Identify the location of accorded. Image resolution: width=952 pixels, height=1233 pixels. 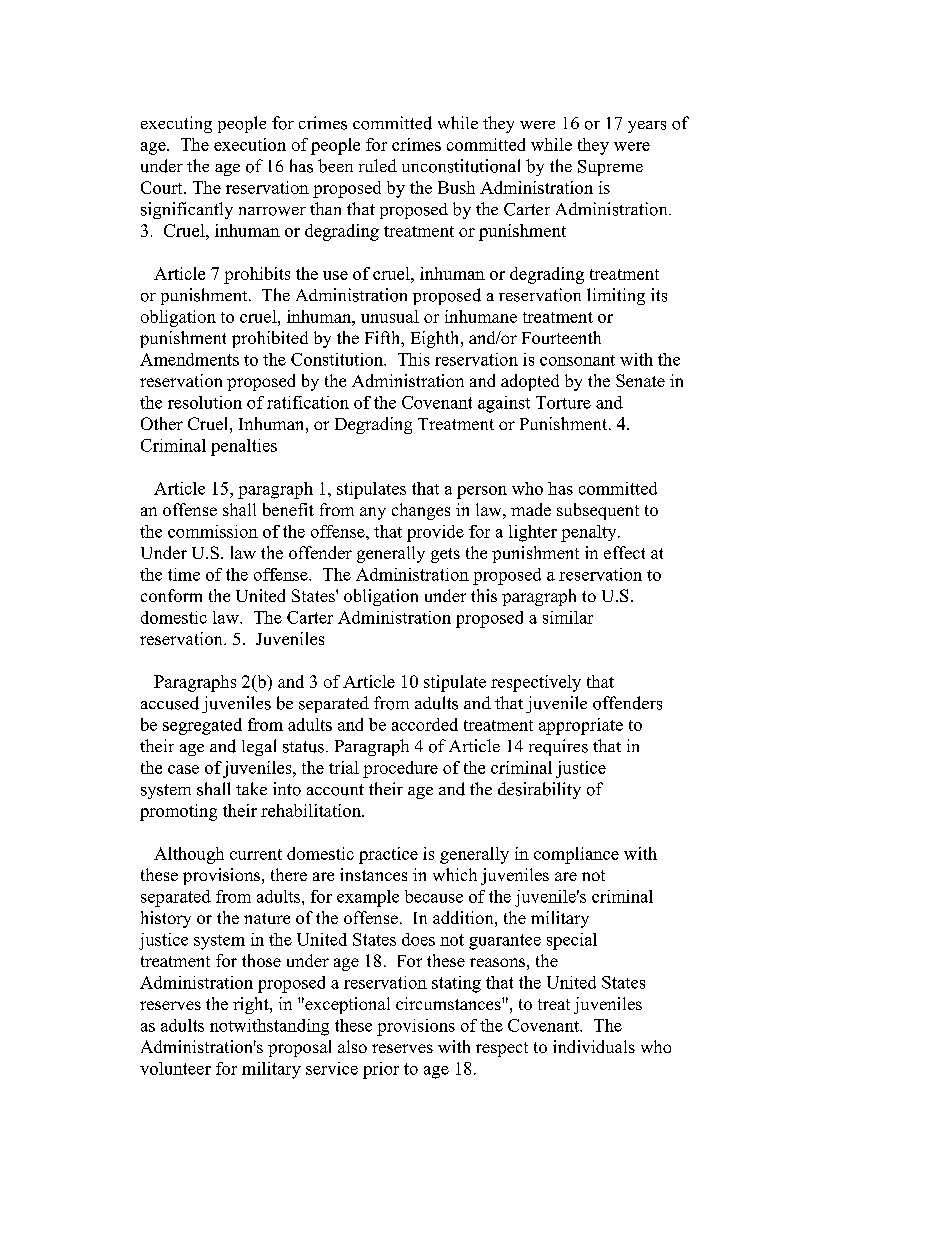
(425, 724).
